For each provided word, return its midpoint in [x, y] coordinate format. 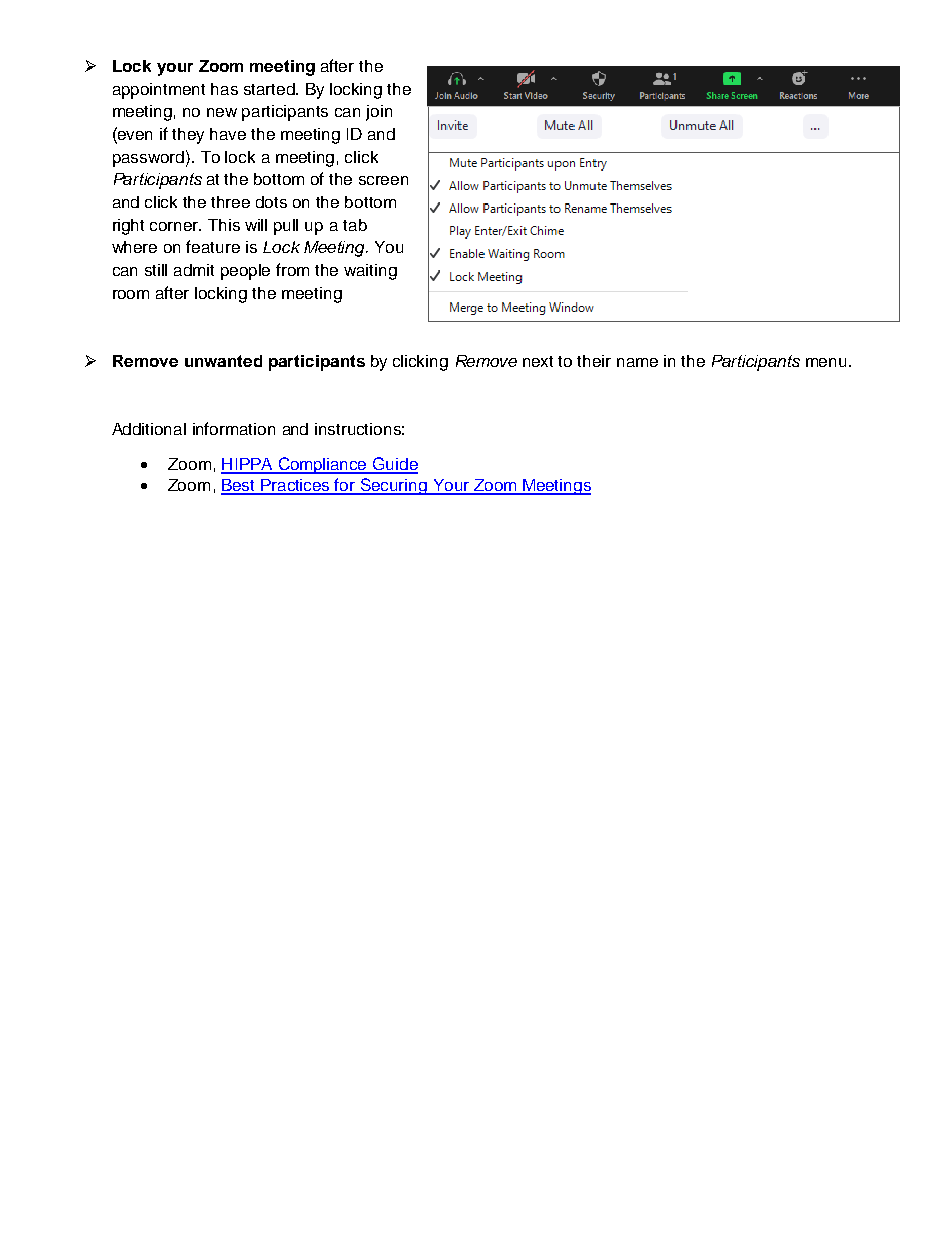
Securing [394, 486]
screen [383, 180]
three [230, 202]
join [379, 113]
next [538, 361]
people [245, 272]
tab [355, 225]
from [292, 269]
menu [826, 362]
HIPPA [248, 465]
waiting [370, 272]
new [222, 112]
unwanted [223, 361]
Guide [394, 465]
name [637, 362]
